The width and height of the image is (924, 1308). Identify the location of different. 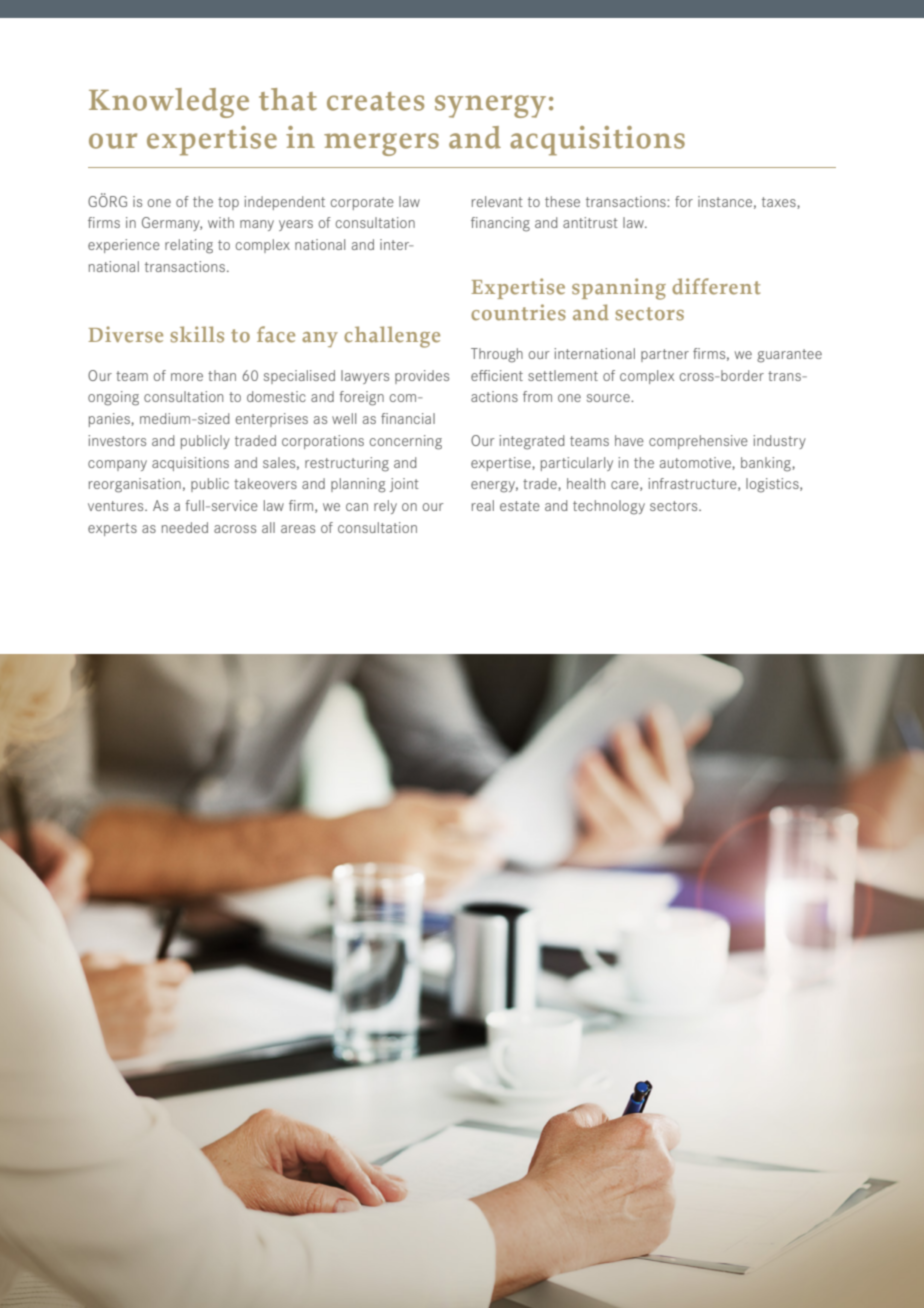
(716, 286).
